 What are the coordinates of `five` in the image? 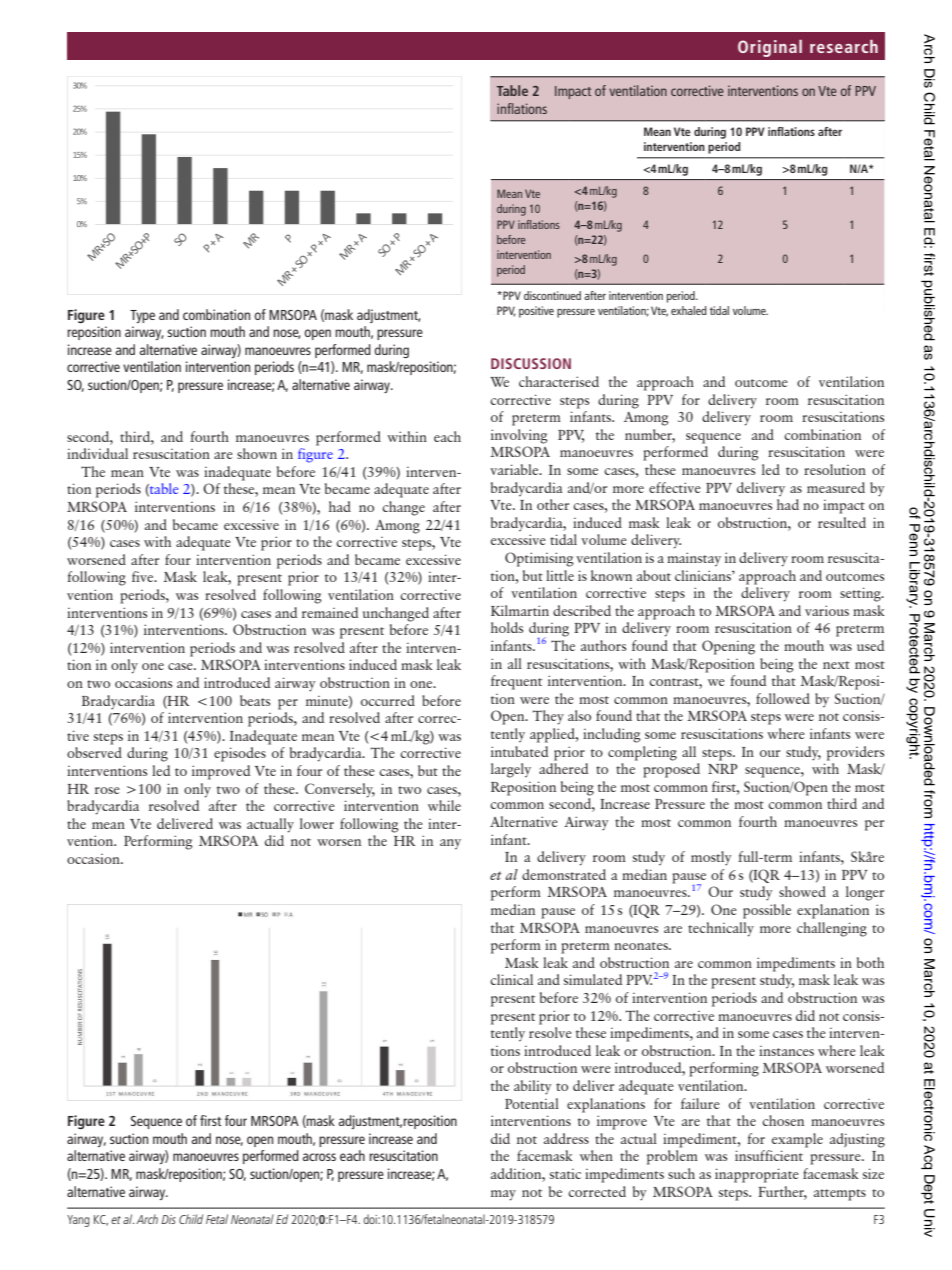 It's located at (144, 576).
